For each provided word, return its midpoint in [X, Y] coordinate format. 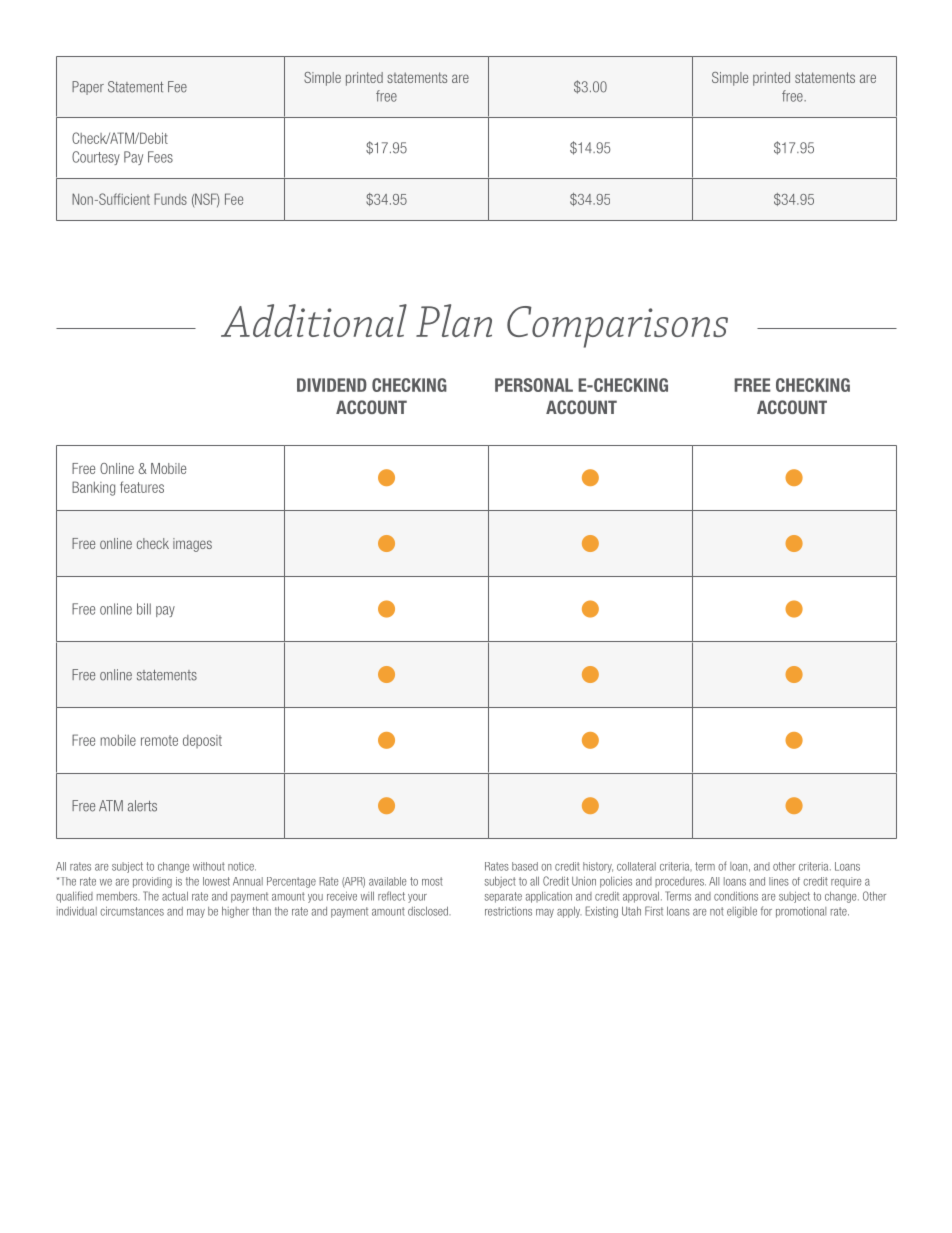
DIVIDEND [332, 385]
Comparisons [617, 327]
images [192, 545]
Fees [160, 157]
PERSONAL [534, 385]
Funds [170, 199]
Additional [314, 320]
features [142, 487]
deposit [202, 741]
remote [159, 740]
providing [152, 882]
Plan [454, 320]
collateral [636, 866]
